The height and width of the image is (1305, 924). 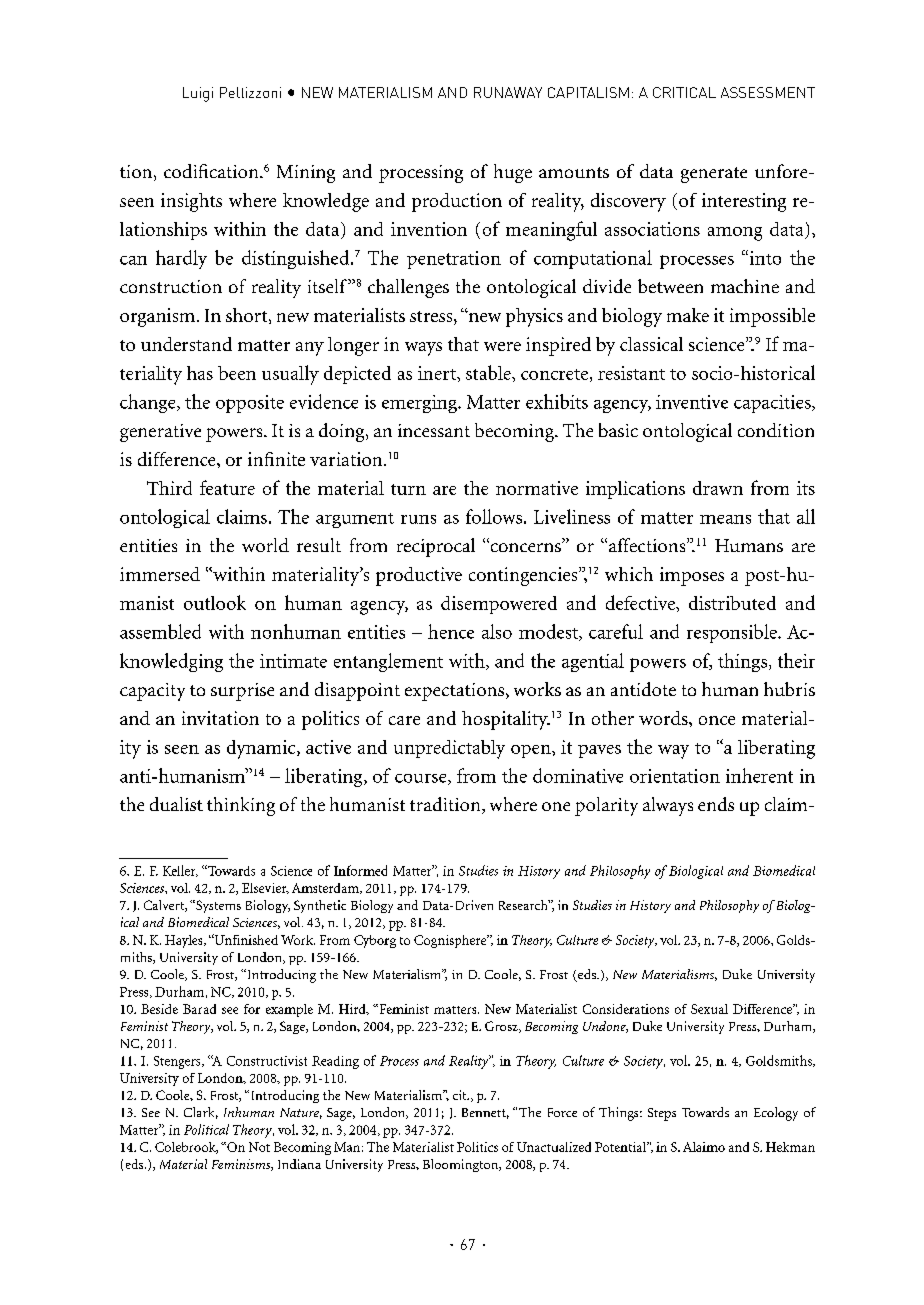 What do you see at coordinates (718, 488) in the image?
I see `drawn` at bounding box center [718, 488].
